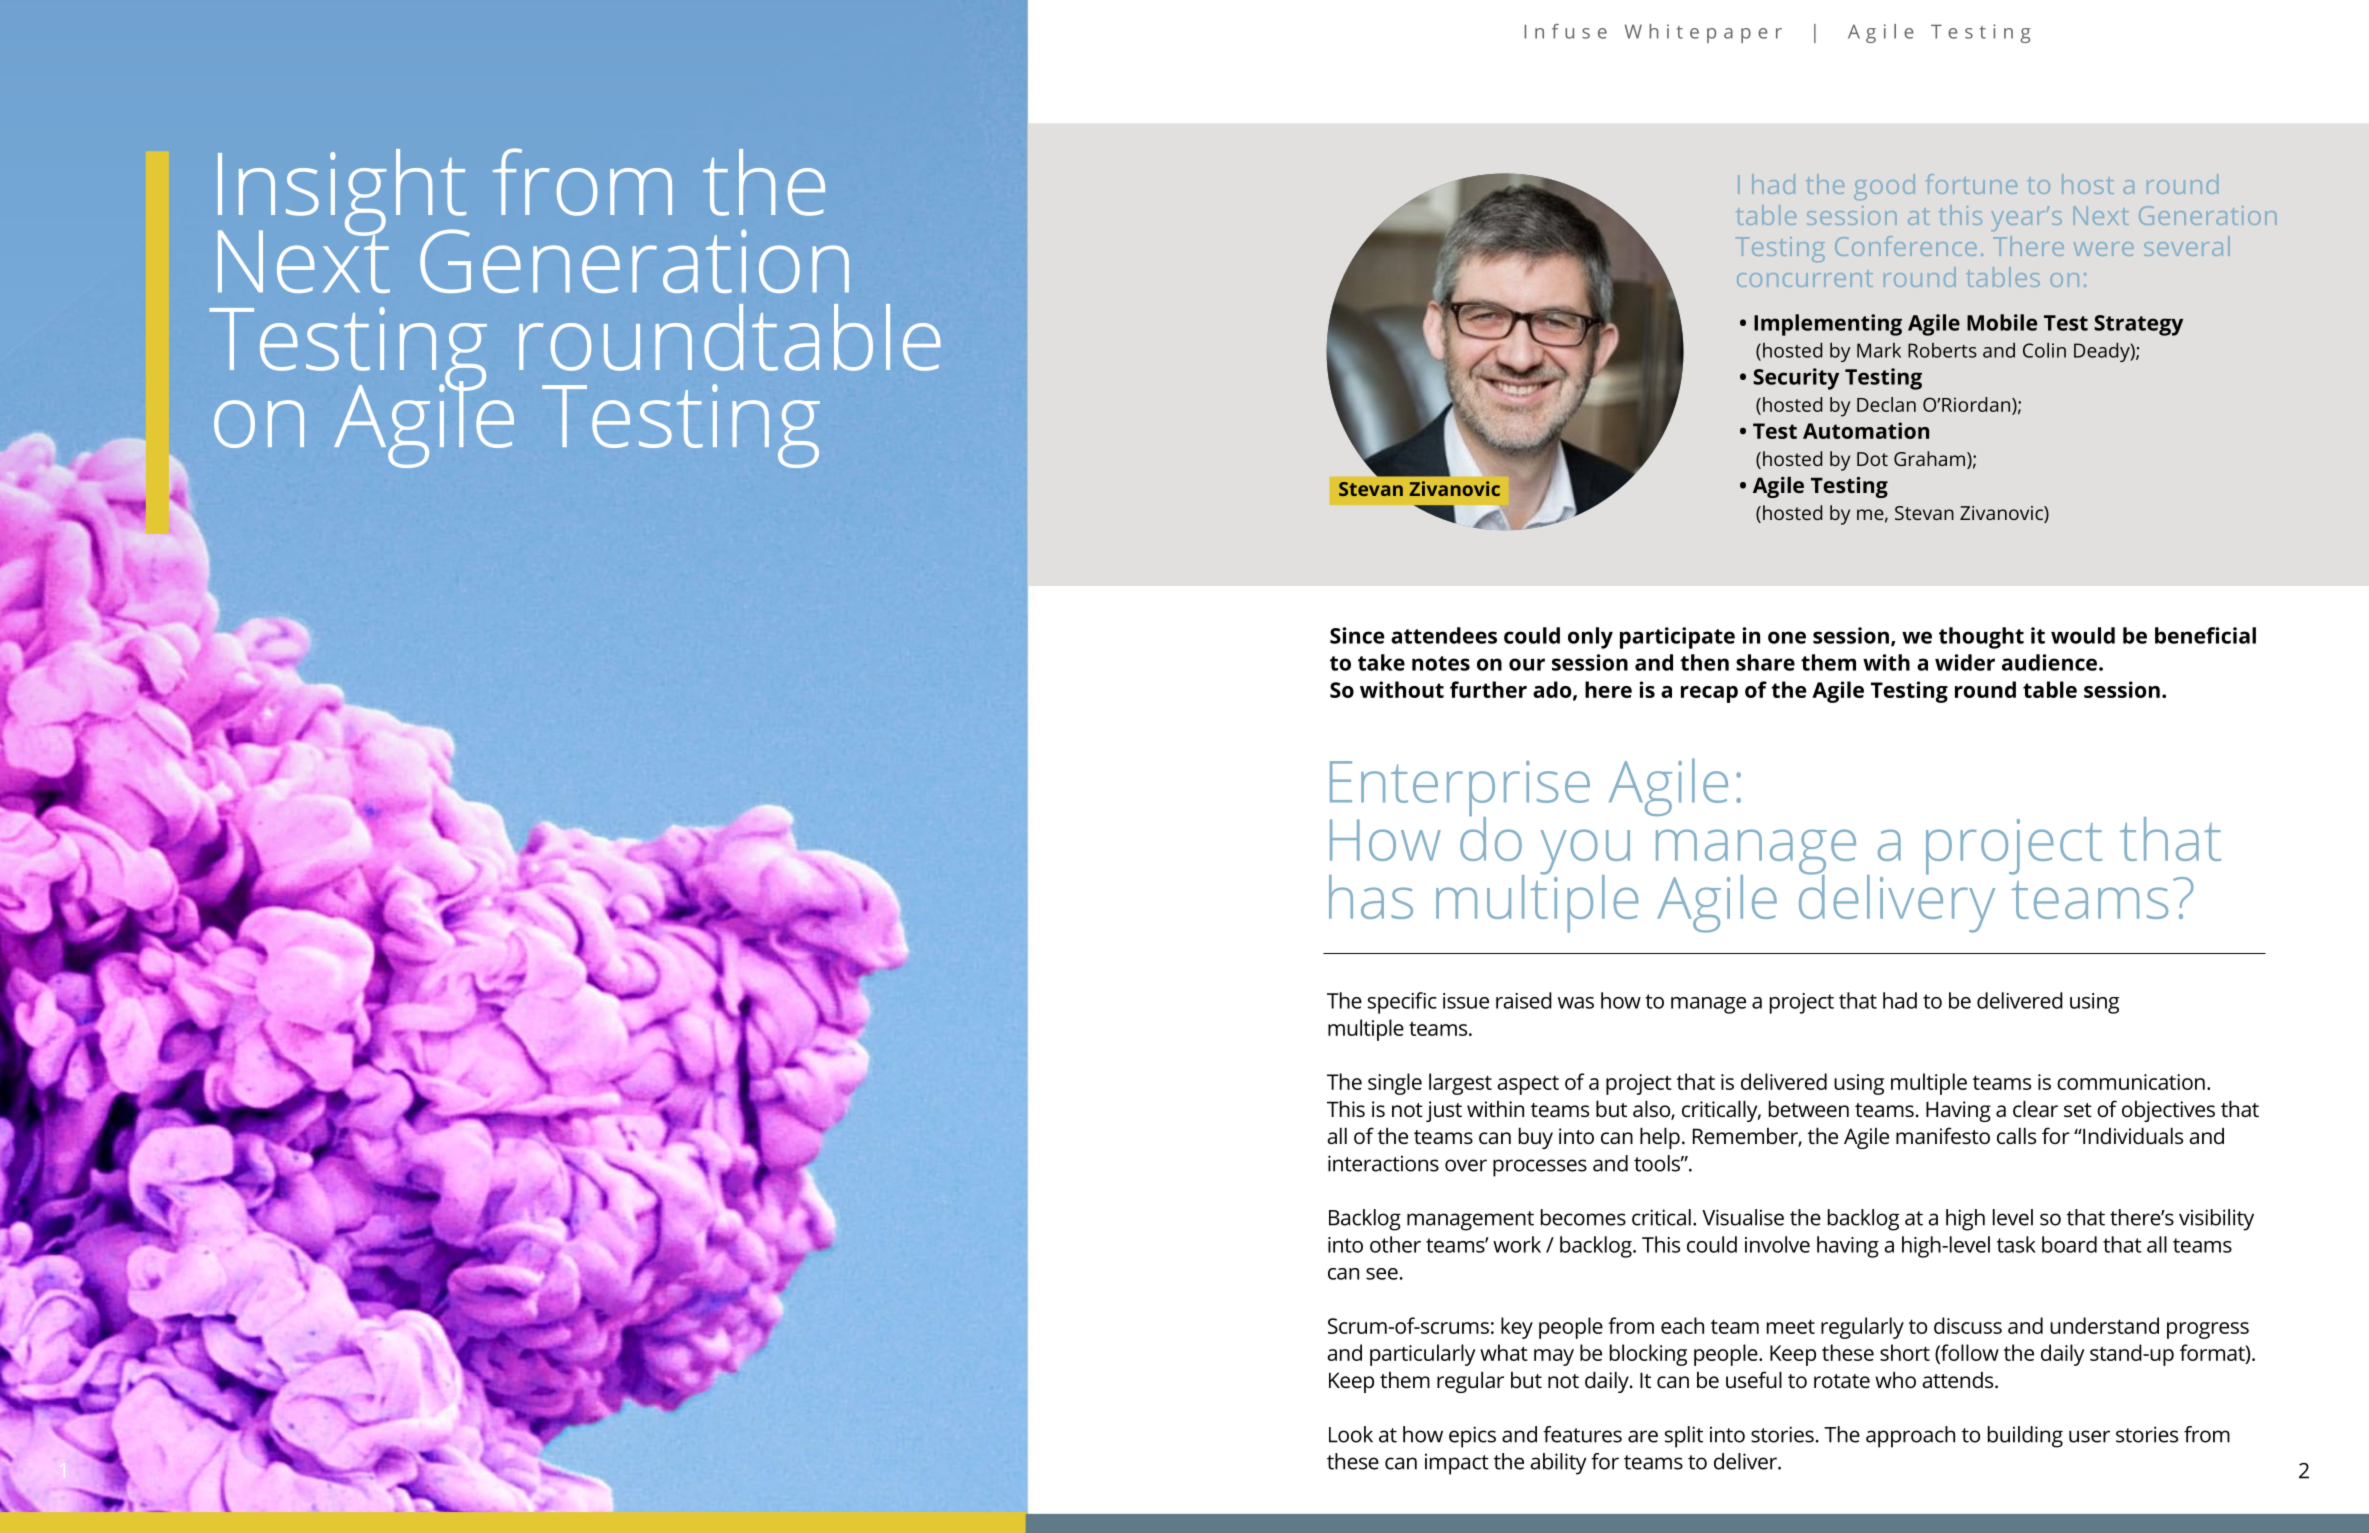 The height and width of the image is (1533, 2369). What do you see at coordinates (1381, 662) in the image?
I see `take` at bounding box center [1381, 662].
